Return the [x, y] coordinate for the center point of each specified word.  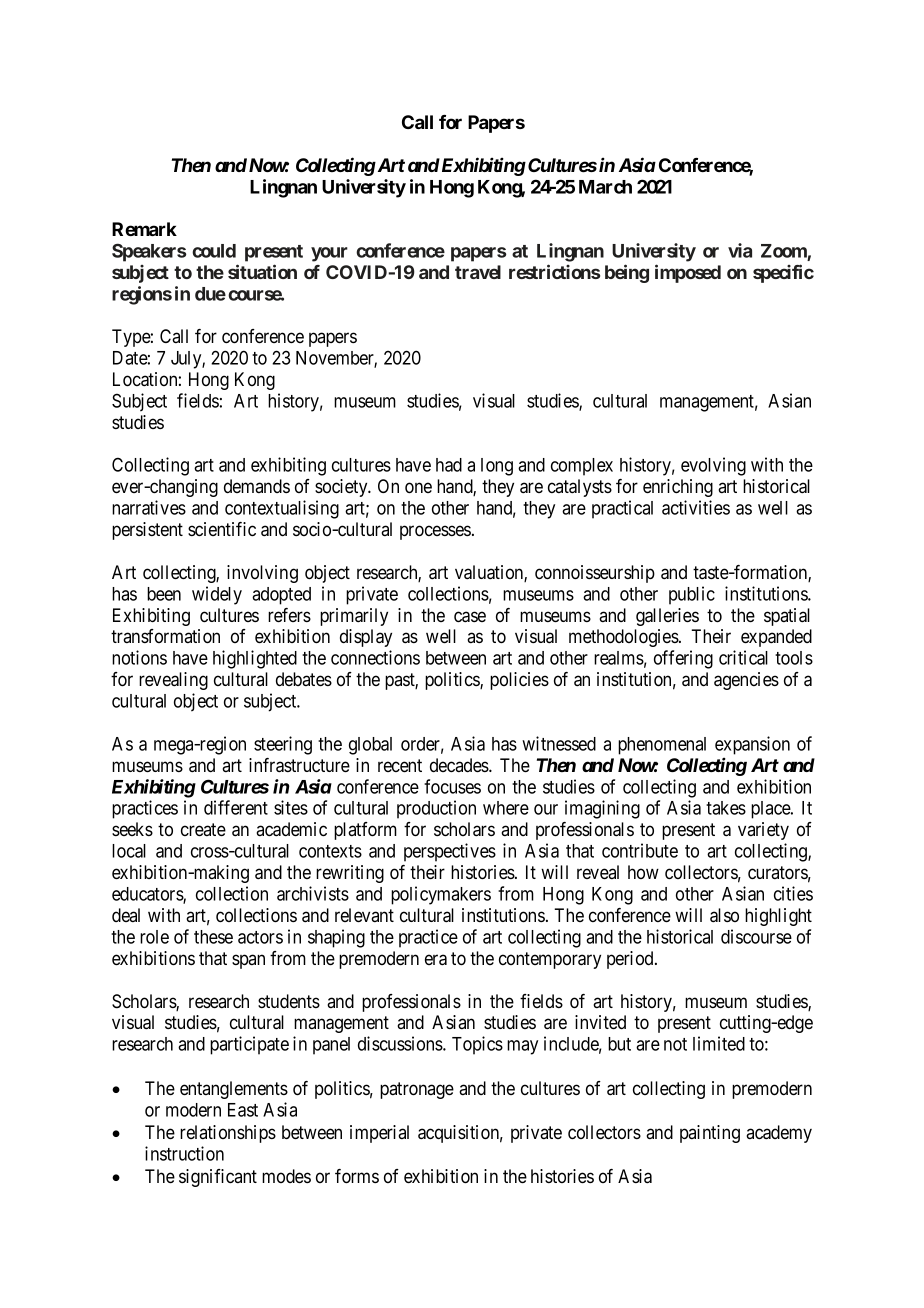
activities [696, 507]
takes [726, 808]
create [203, 829]
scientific [222, 529]
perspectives [450, 852]
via [740, 250]
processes [435, 532]
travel [478, 272]
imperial [379, 1134]
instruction [184, 1153]
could [214, 251]
